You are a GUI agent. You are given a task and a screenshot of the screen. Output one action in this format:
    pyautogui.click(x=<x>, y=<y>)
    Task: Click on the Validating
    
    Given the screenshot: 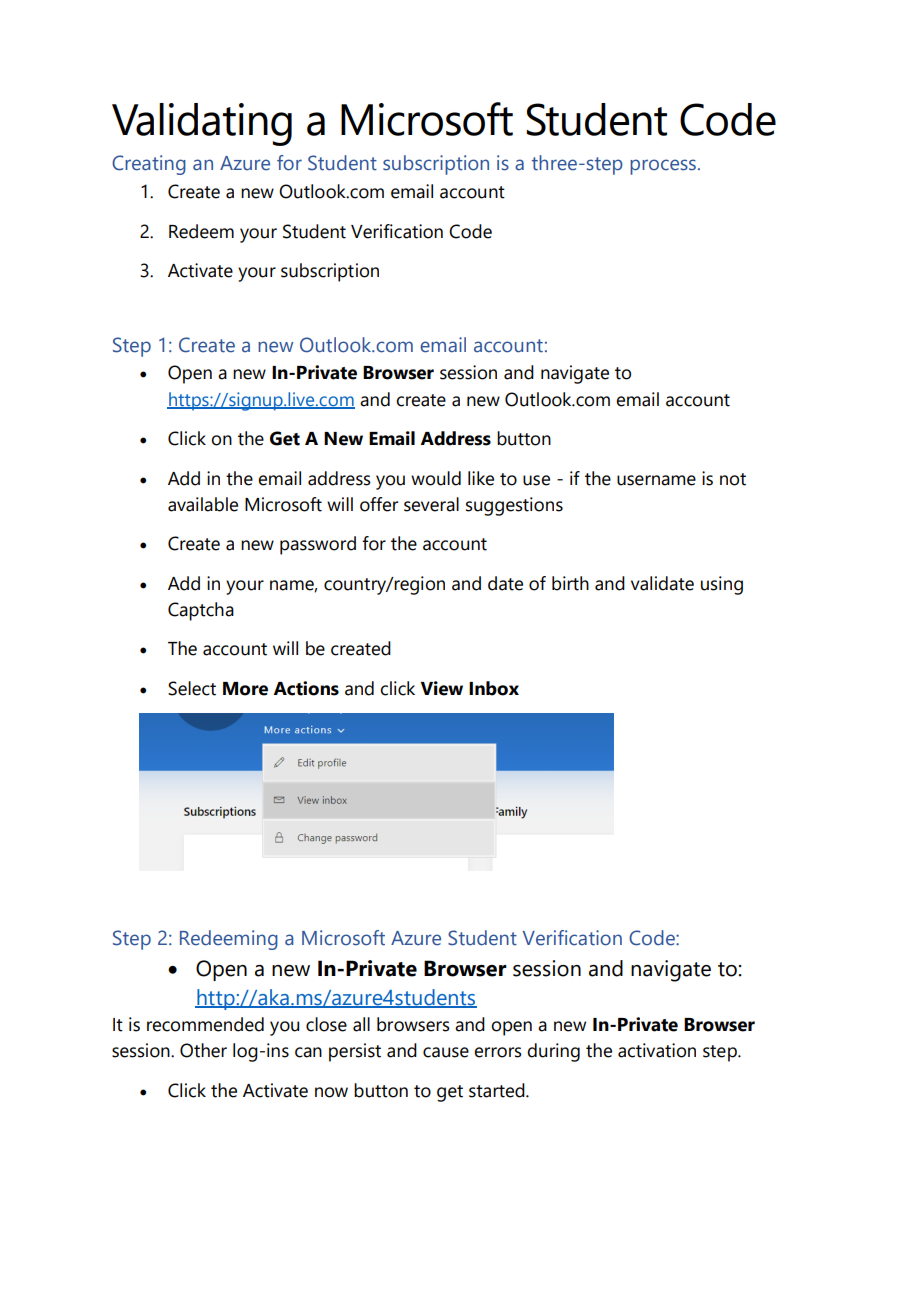 What is the action you would take?
    pyautogui.click(x=202, y=124)
